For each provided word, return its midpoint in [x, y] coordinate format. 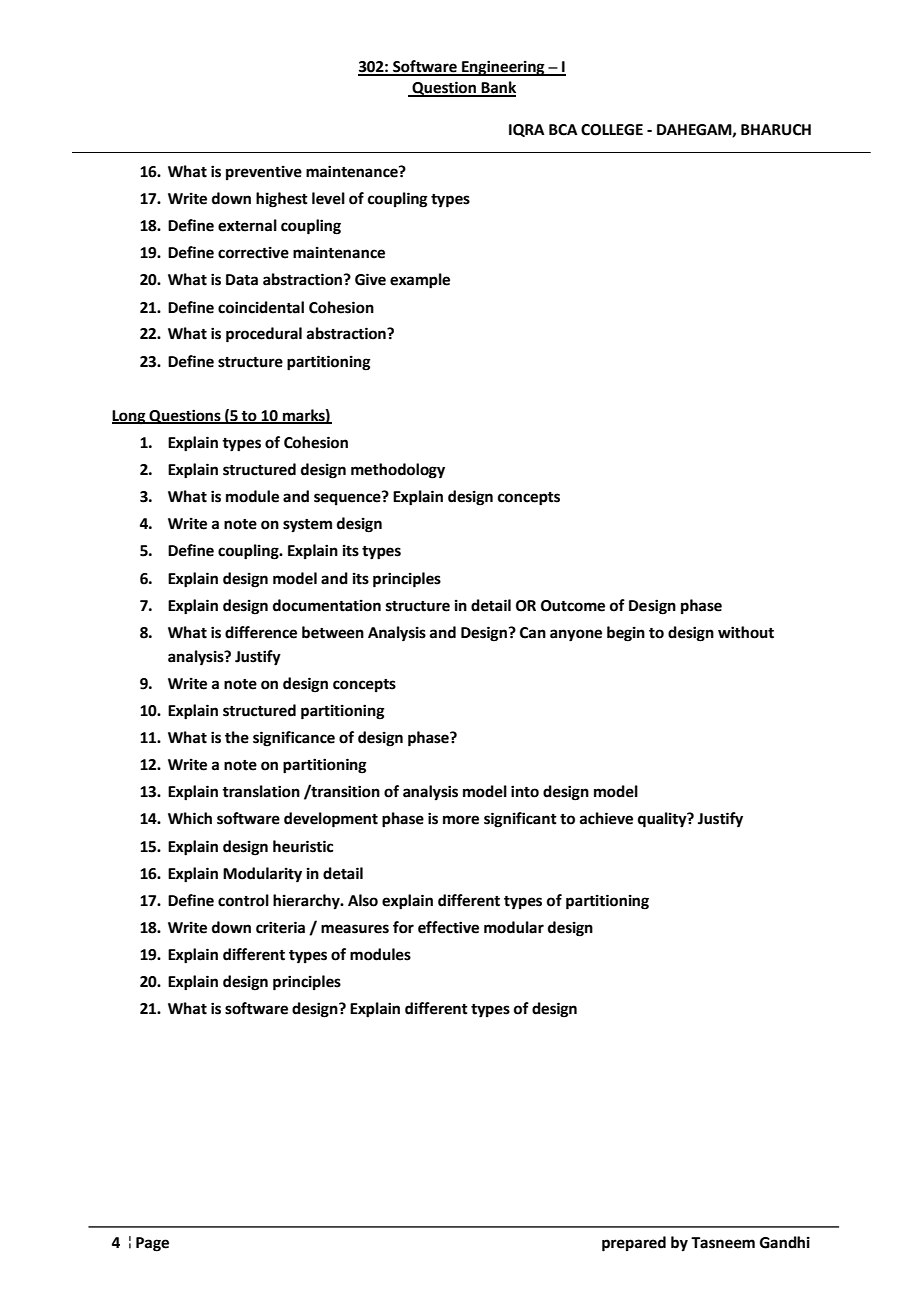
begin [626, 634]
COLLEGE [612, 130]
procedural [264, 335]
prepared [634, 1244]
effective [448, 927]
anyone [576, 635]
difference [261, 632]
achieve [606, 818]
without [746, 632]
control [243, 900]
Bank [498, 88]
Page [152, 1244]
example [420, 281]
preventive [264, 173]
